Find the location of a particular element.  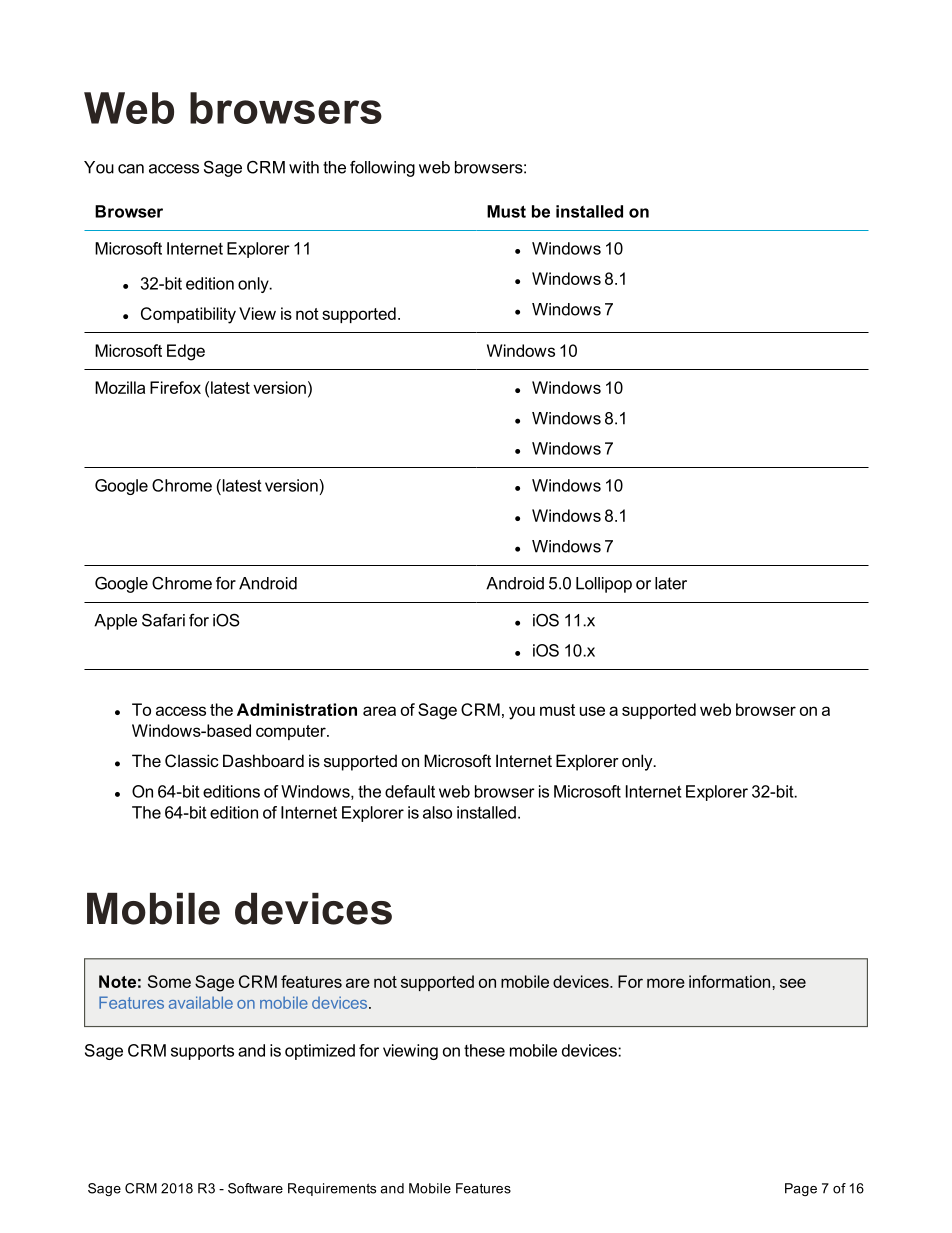

area is located at coordinates (379, 711).
